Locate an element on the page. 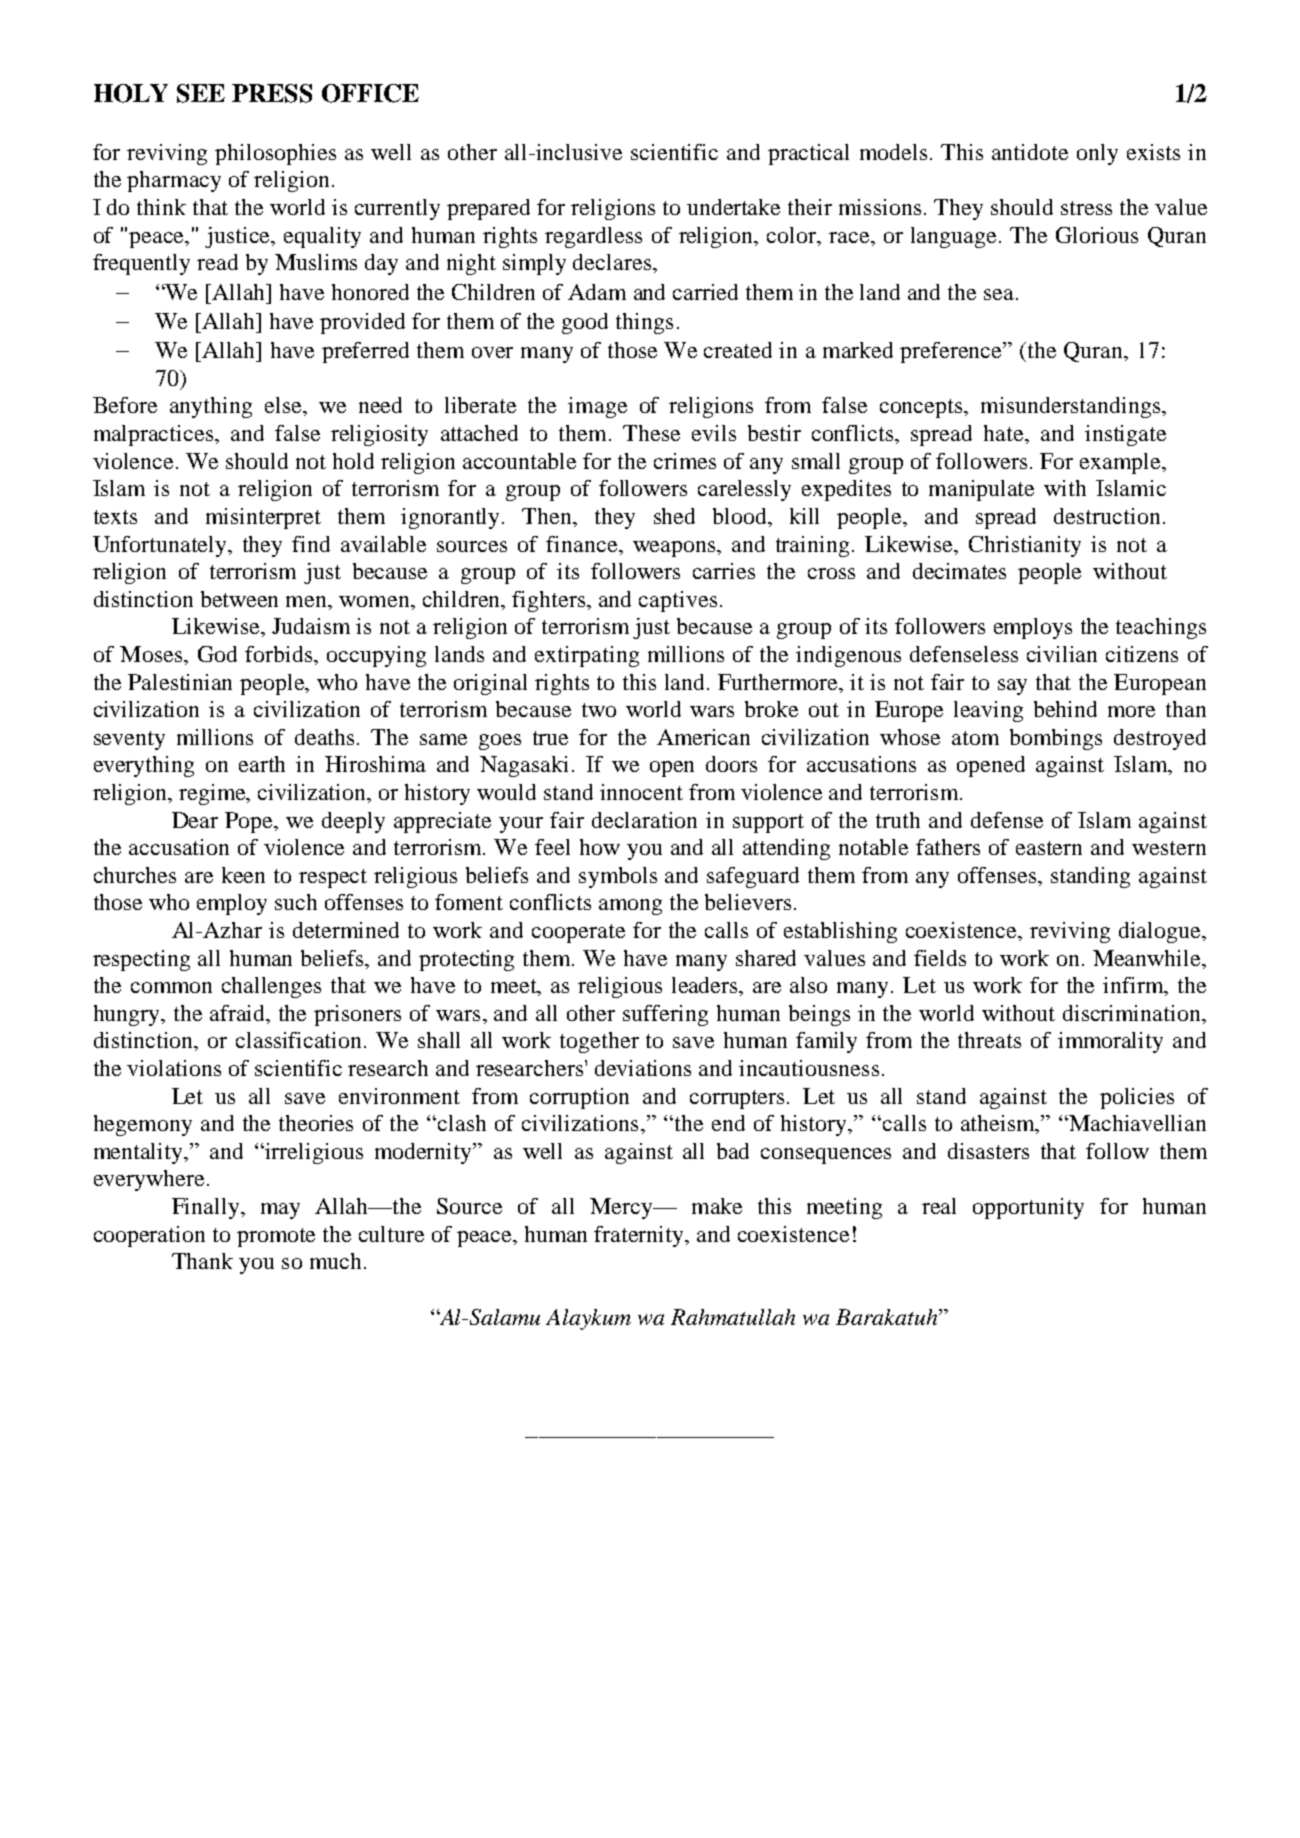 The height and width of the page is (1838, 1300). anything is located at coordinates (211, 407).
